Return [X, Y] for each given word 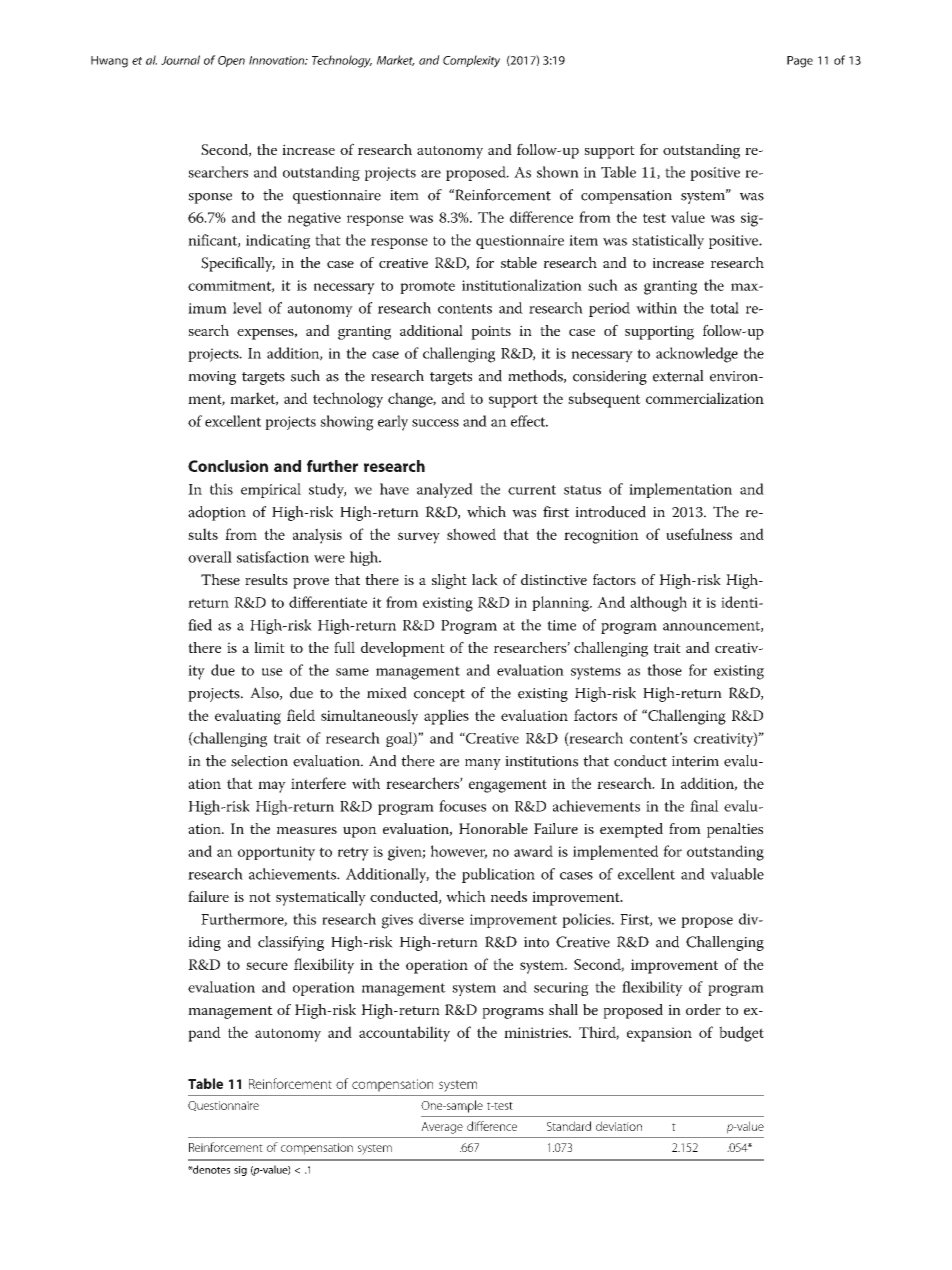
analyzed [445, 490]
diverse [441, 919]
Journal [180, 60]
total [724, 308]
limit [269, 647]
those [664, 670]
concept [439, 695]
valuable [737, 874]
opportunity [276, 853]
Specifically [238, 264]
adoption [217, 513]
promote [427, 287]
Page [800, 62]
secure [267, 966]
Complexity [471, 61]
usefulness [699, 534]
